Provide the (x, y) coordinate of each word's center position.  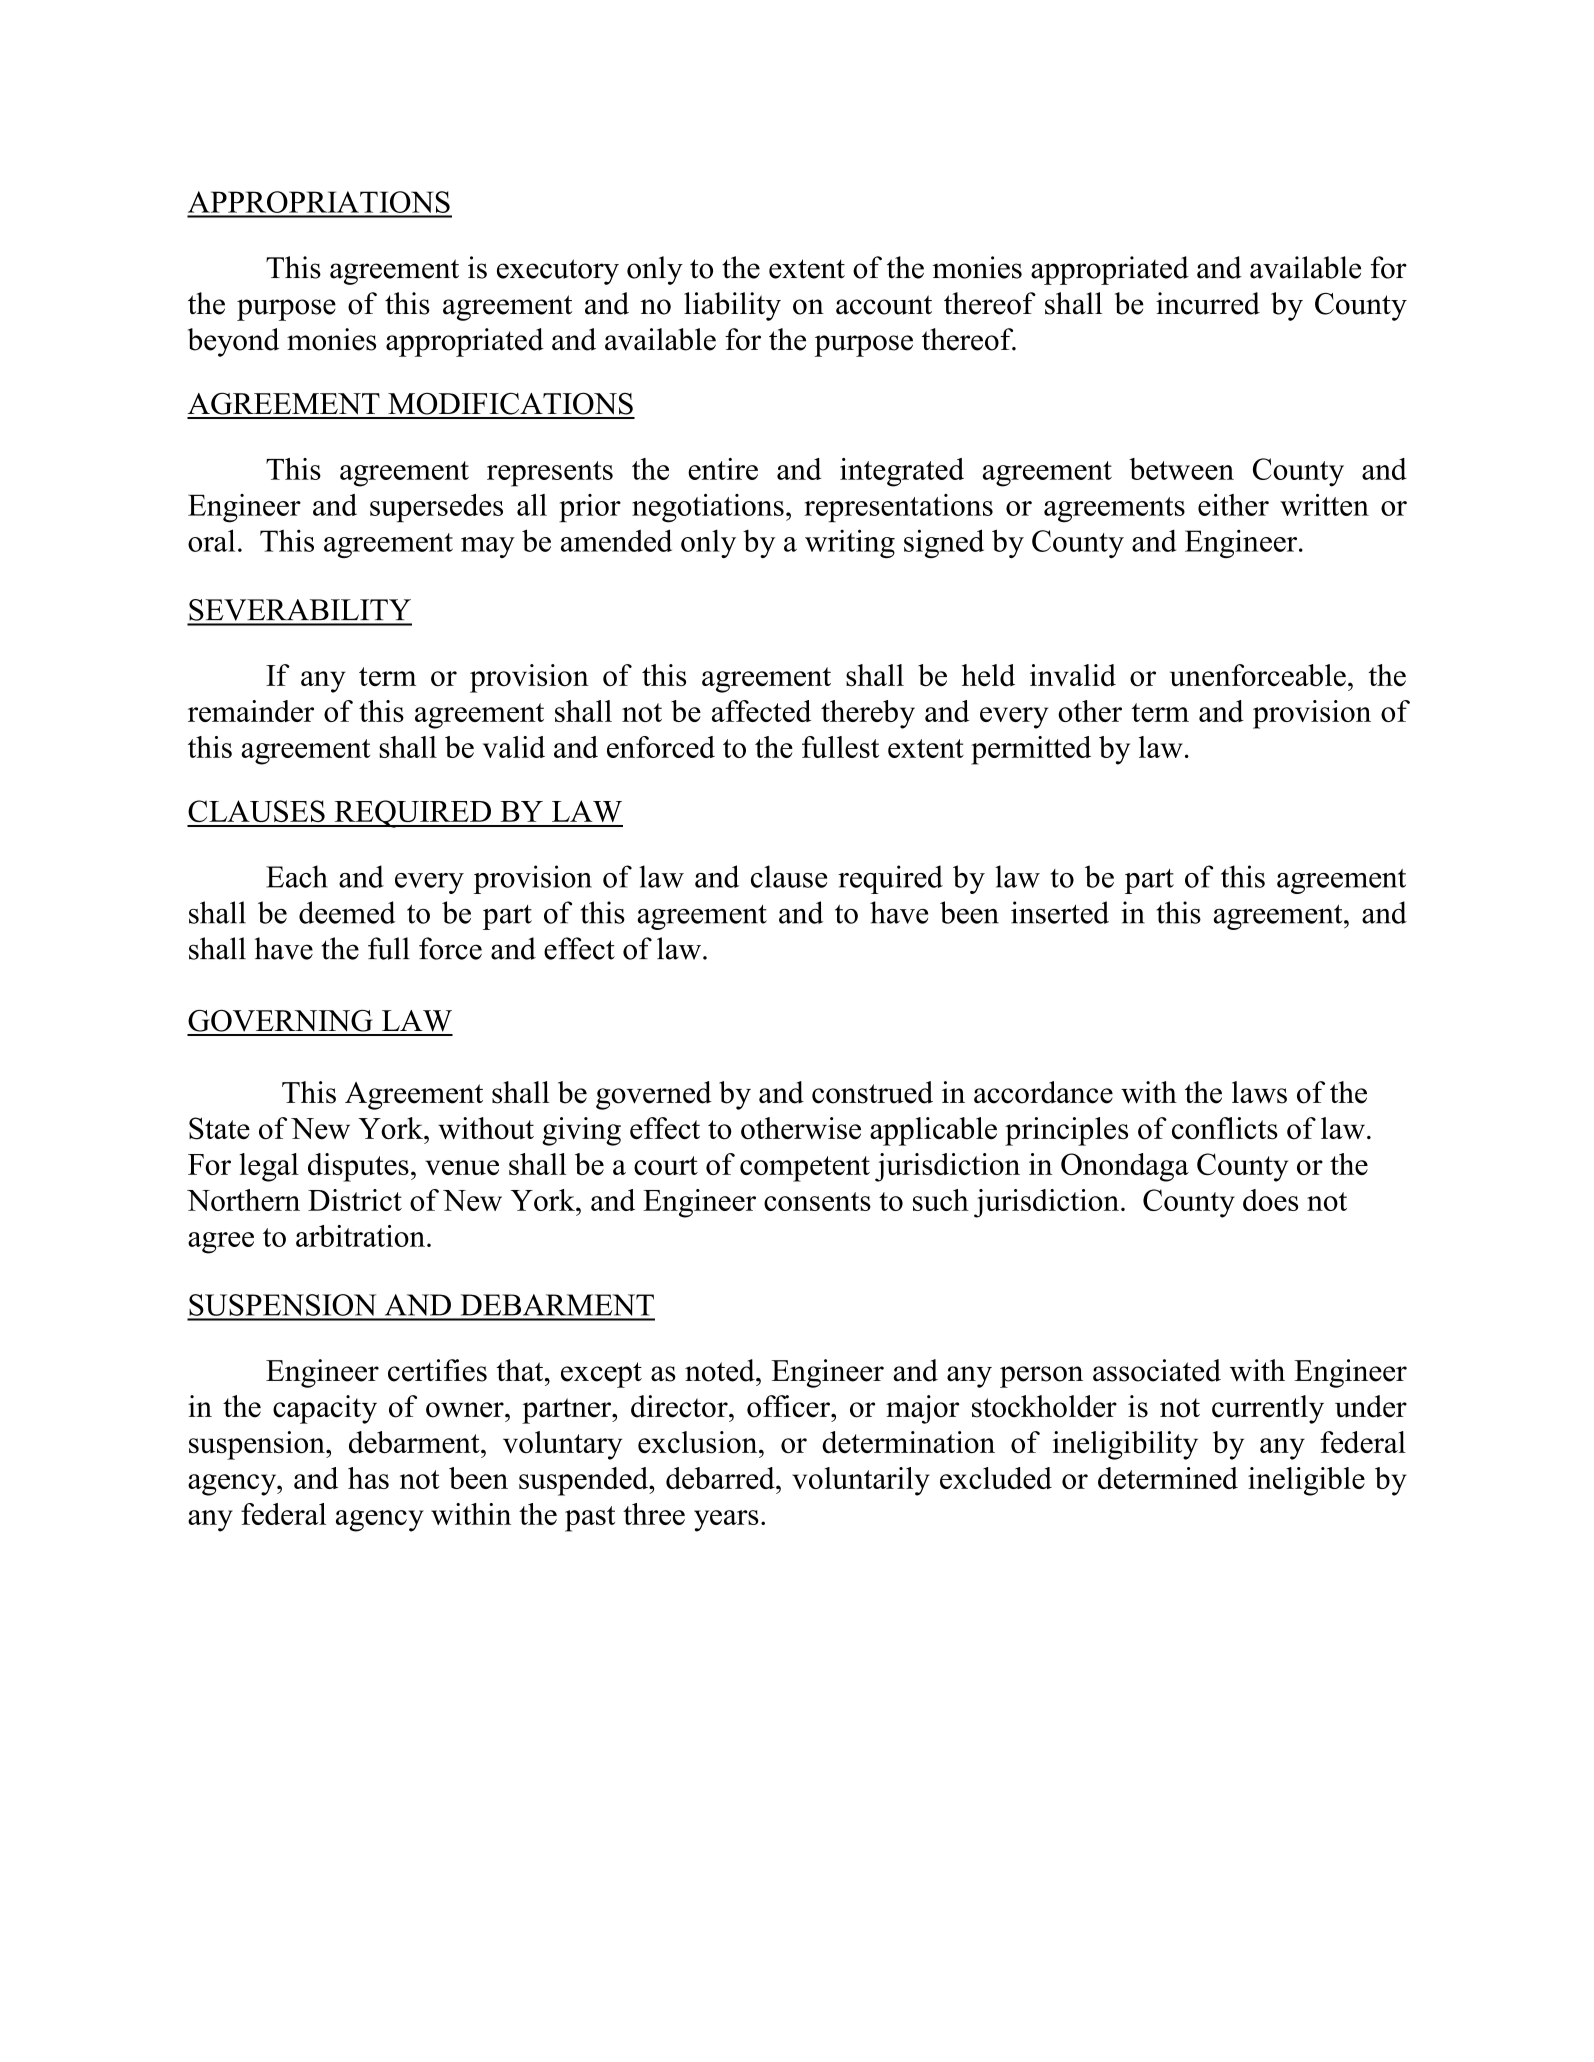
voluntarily (861, 1481)
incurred (1208, 303)
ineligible (1306, 1481)
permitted (1031, 750)
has (368, 1478)
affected (761, 711)
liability (732, 306)
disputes (358, 1167)
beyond (233, 342)
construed (872, 1092)
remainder (251, 711)
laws (1259, 1092)
